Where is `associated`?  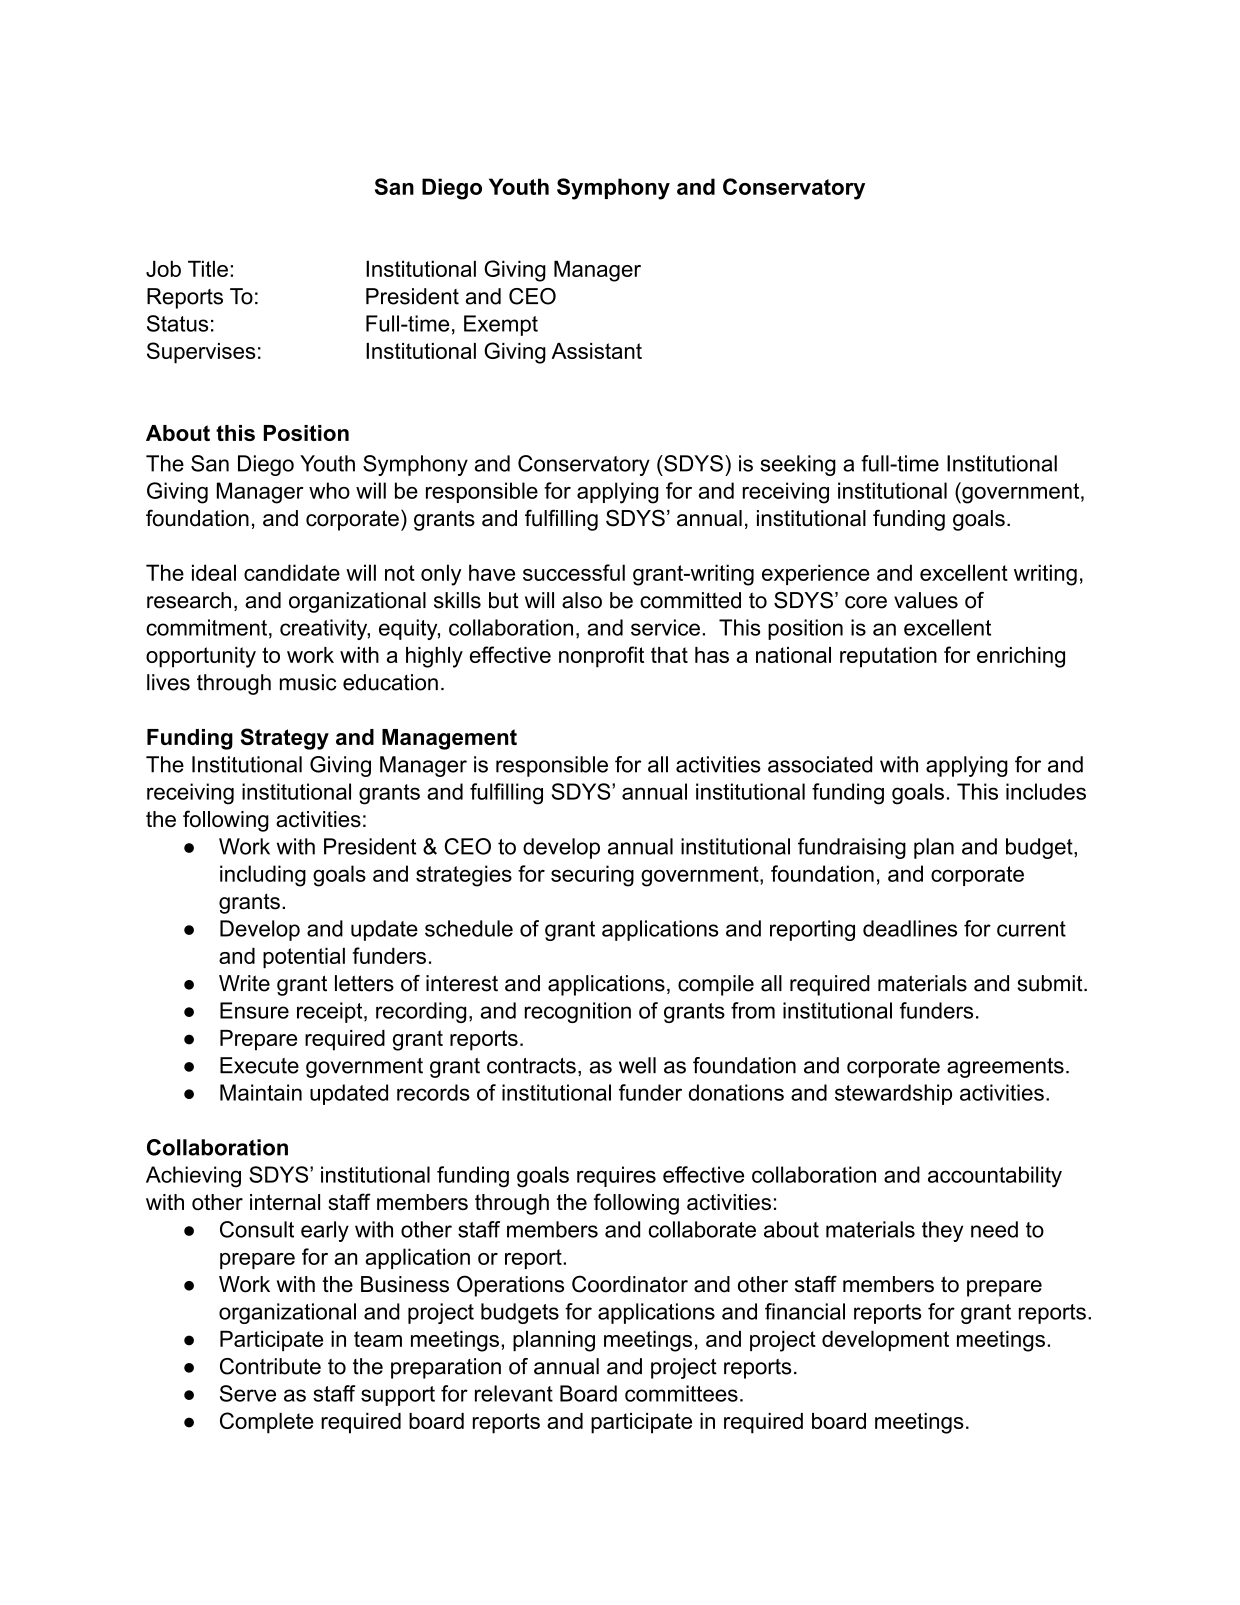 associated is located at coordinates (820, 764).
